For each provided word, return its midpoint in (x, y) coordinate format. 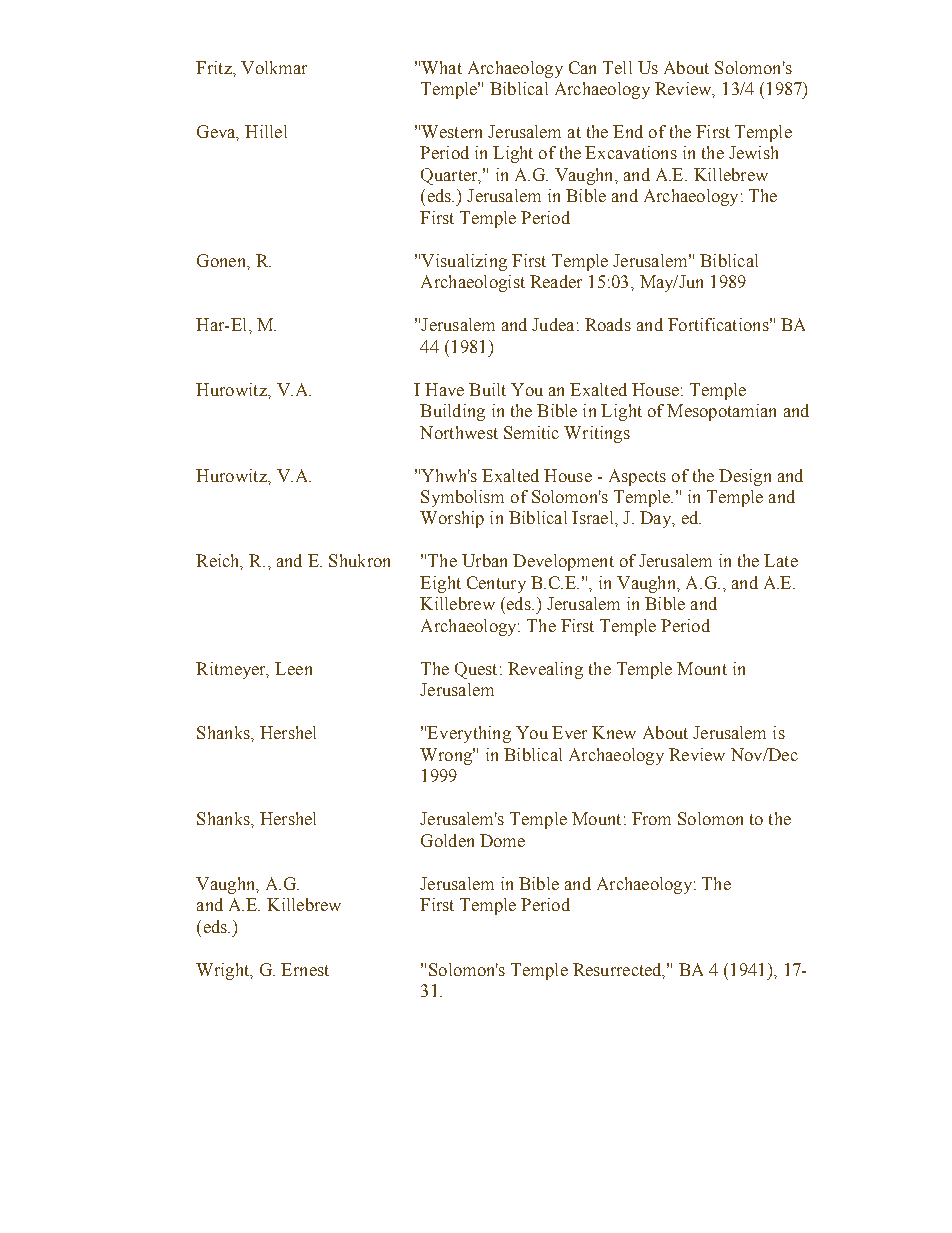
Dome (502, 840)
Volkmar (274, 67)
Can (582, 67)
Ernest (305, 969)
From (651, 818)
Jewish (753, 152)
